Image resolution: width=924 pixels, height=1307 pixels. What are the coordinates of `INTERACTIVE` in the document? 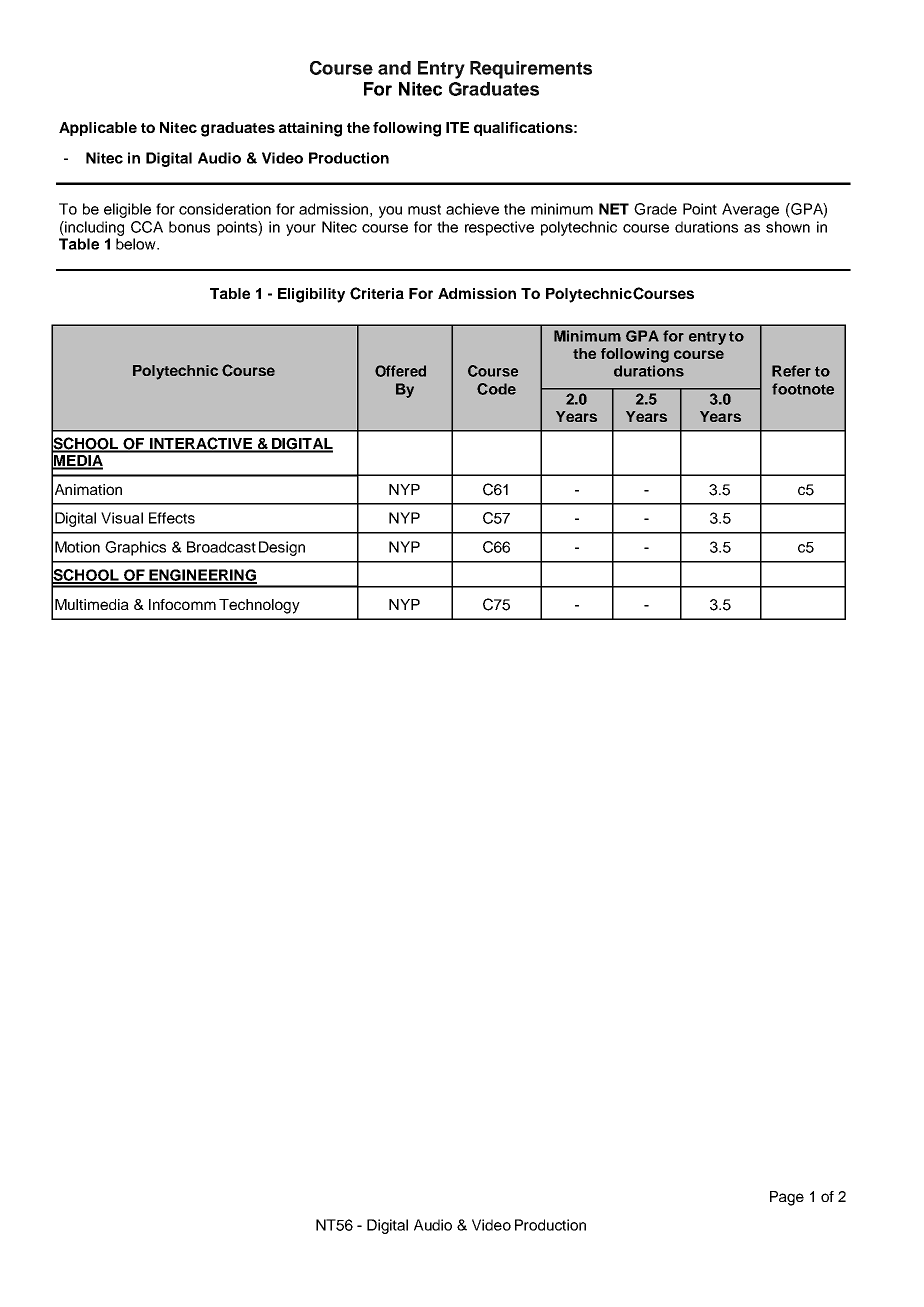 It's located at (201, 444).
